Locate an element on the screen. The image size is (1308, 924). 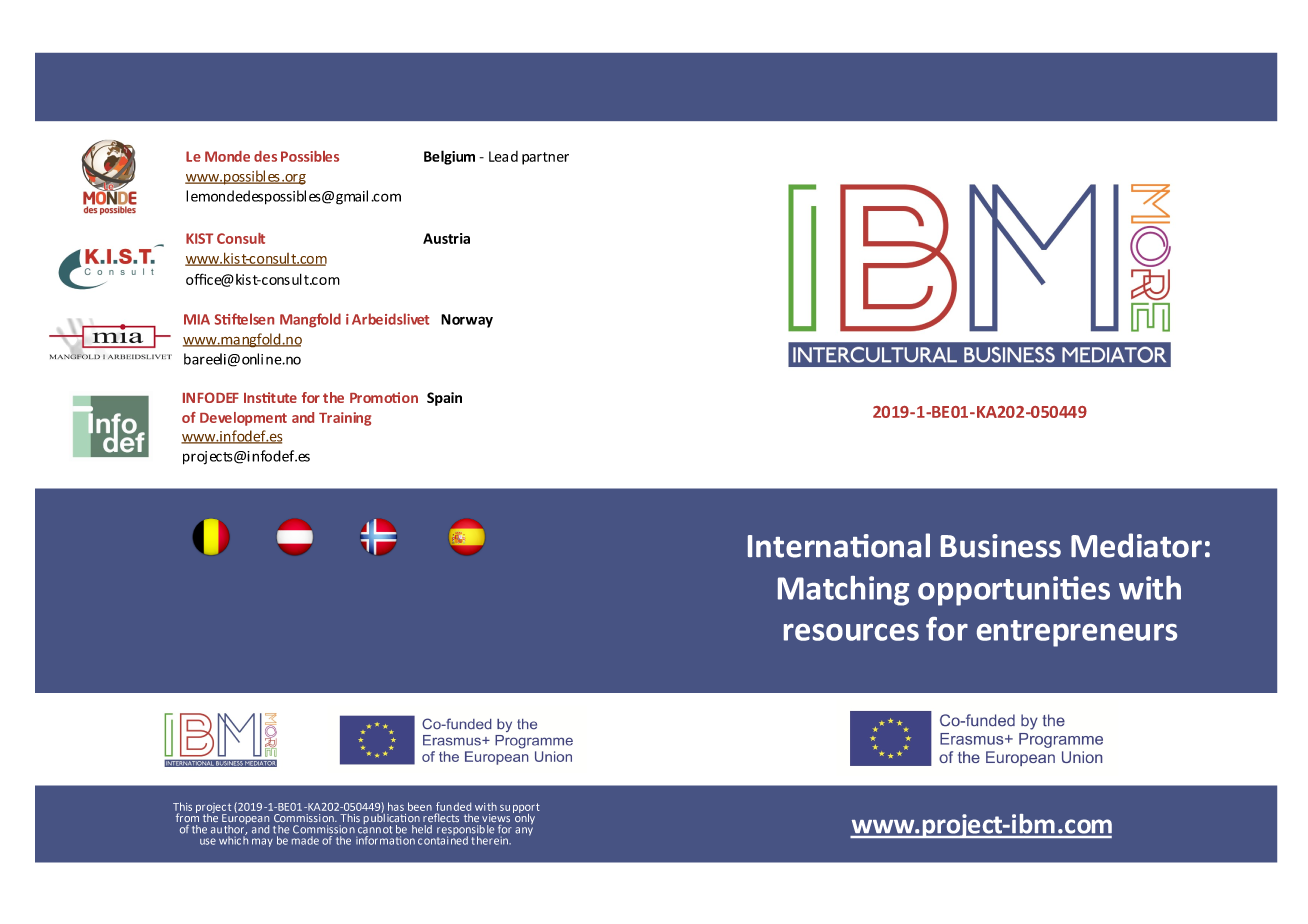
Training is located at coordinates (345, 419).
